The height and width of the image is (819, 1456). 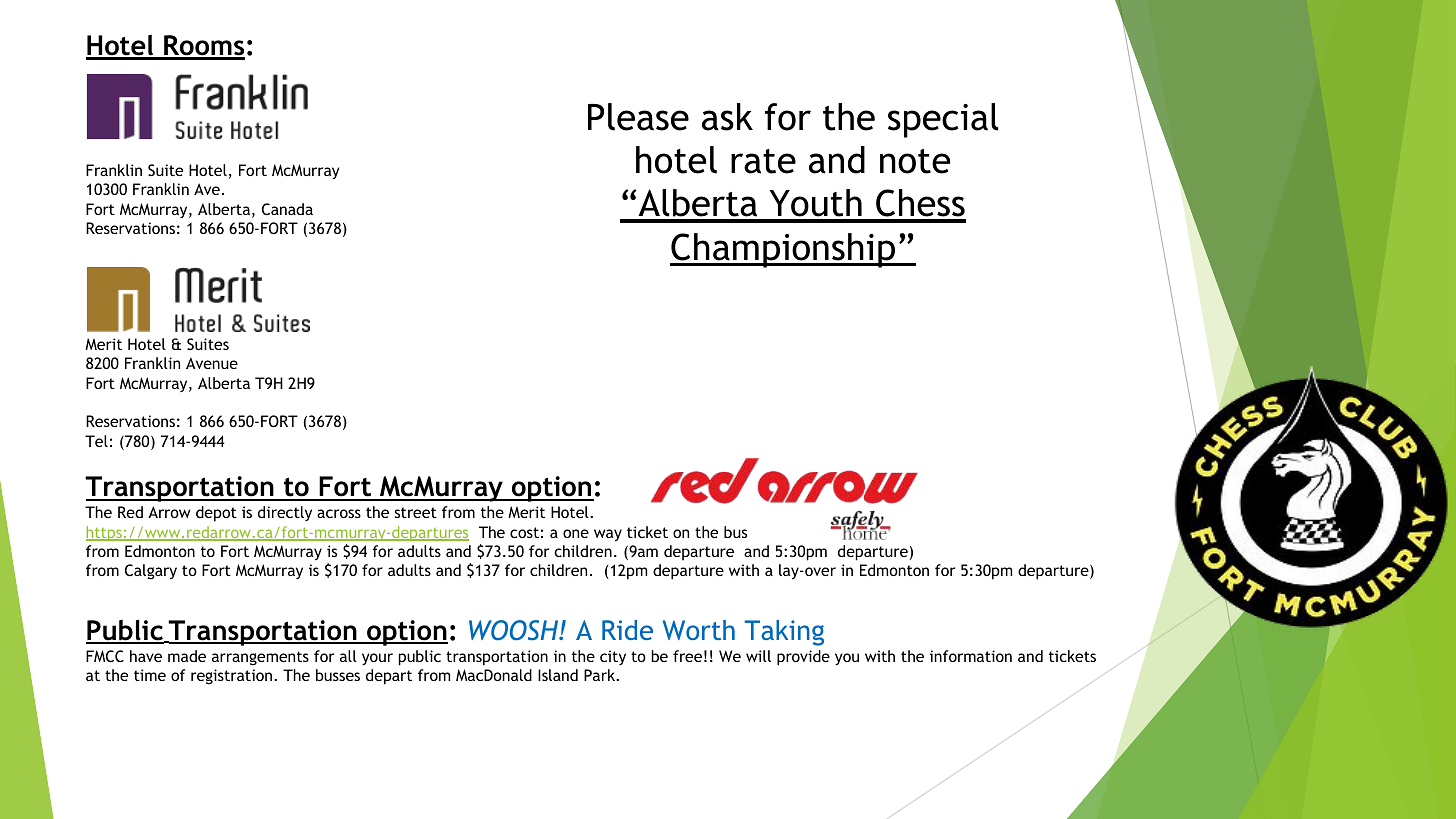 What do you see at coordinates (943, 120) in the image?
I see `special` at bounding box center [943, 120].
